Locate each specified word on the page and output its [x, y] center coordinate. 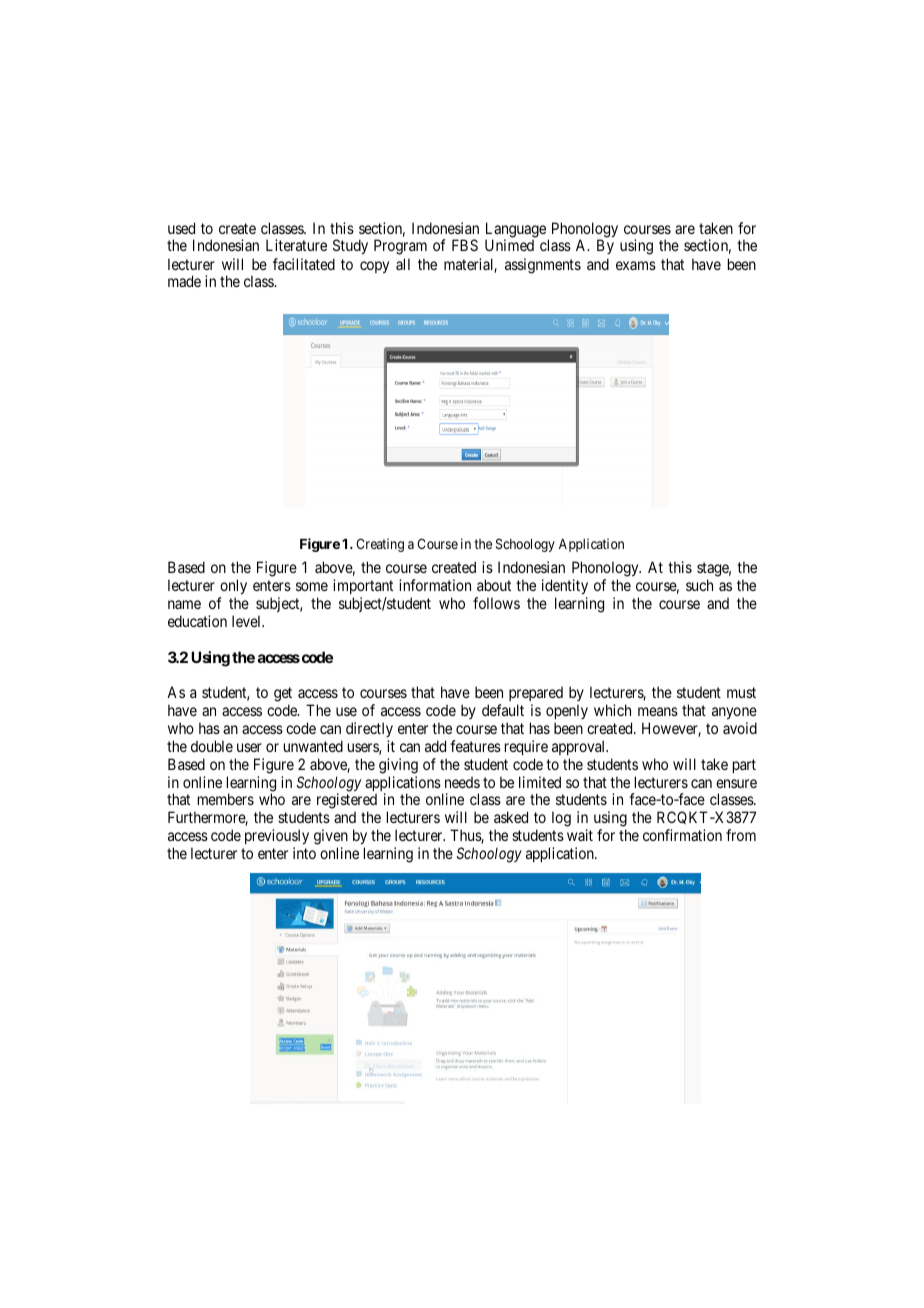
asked [511, 817]
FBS [465, 245]
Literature [296, 245]
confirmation [682, 835]
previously [277, 836]
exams [636, 265]
